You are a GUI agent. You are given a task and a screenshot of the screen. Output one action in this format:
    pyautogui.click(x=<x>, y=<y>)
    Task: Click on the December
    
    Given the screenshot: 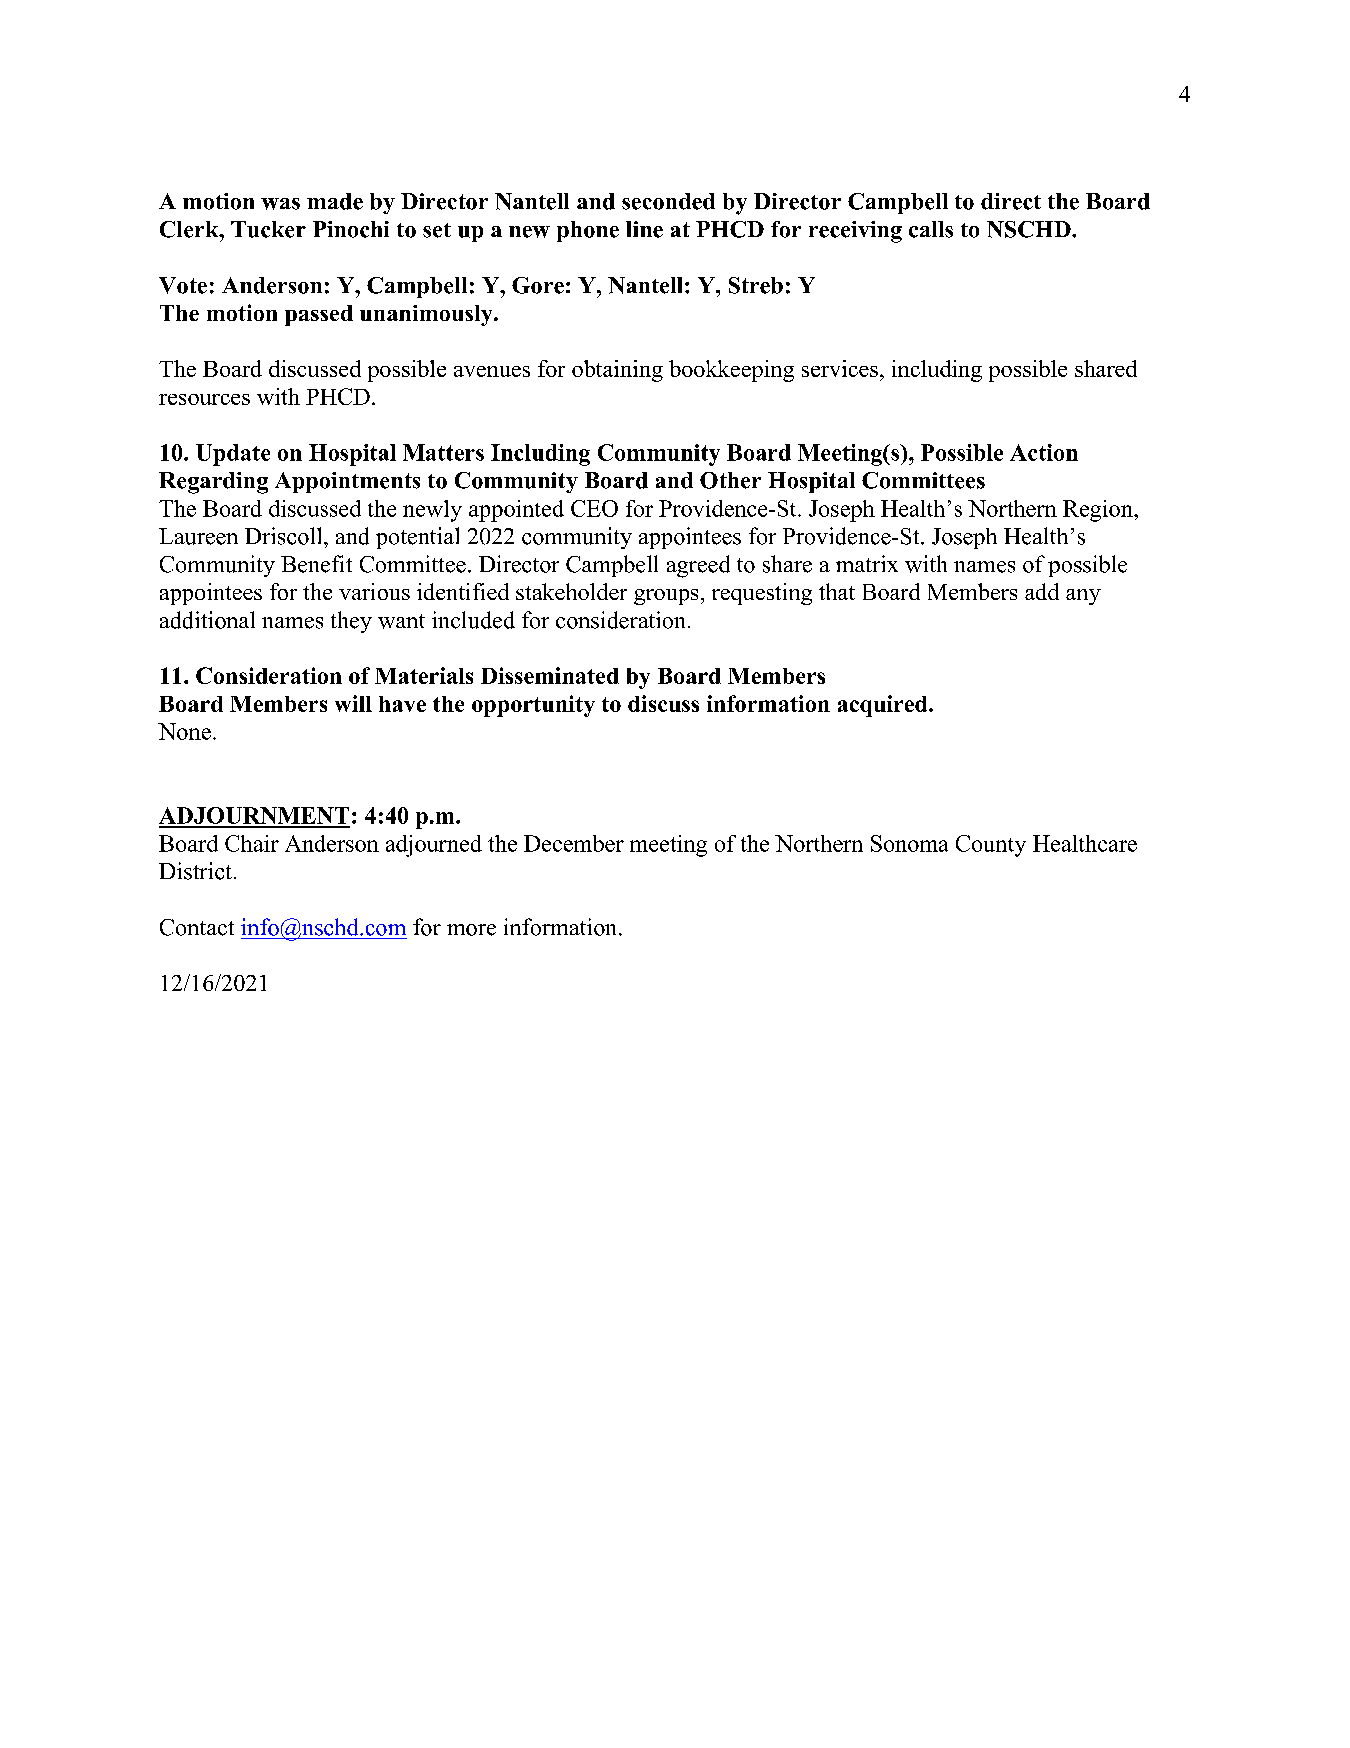 What is the action you would take?
    pyautogui.click(x=574, y=843)
